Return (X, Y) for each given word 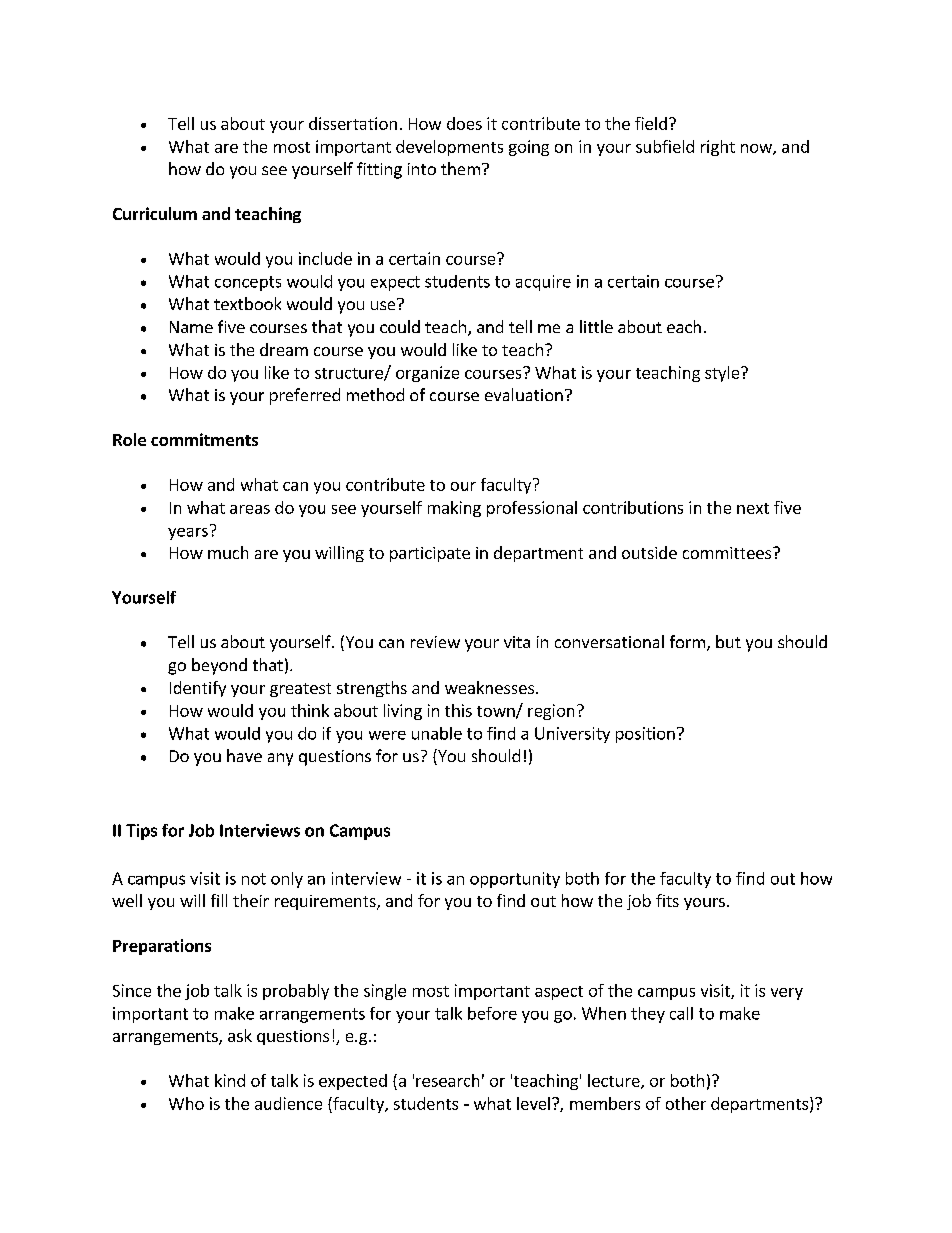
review (435, 642)
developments (449, 148)
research (447, 1080)
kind (230, 1080)
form (687, 641)
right (718, 148)
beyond (219, 666)
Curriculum (155, 213)
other (686, 1103)
